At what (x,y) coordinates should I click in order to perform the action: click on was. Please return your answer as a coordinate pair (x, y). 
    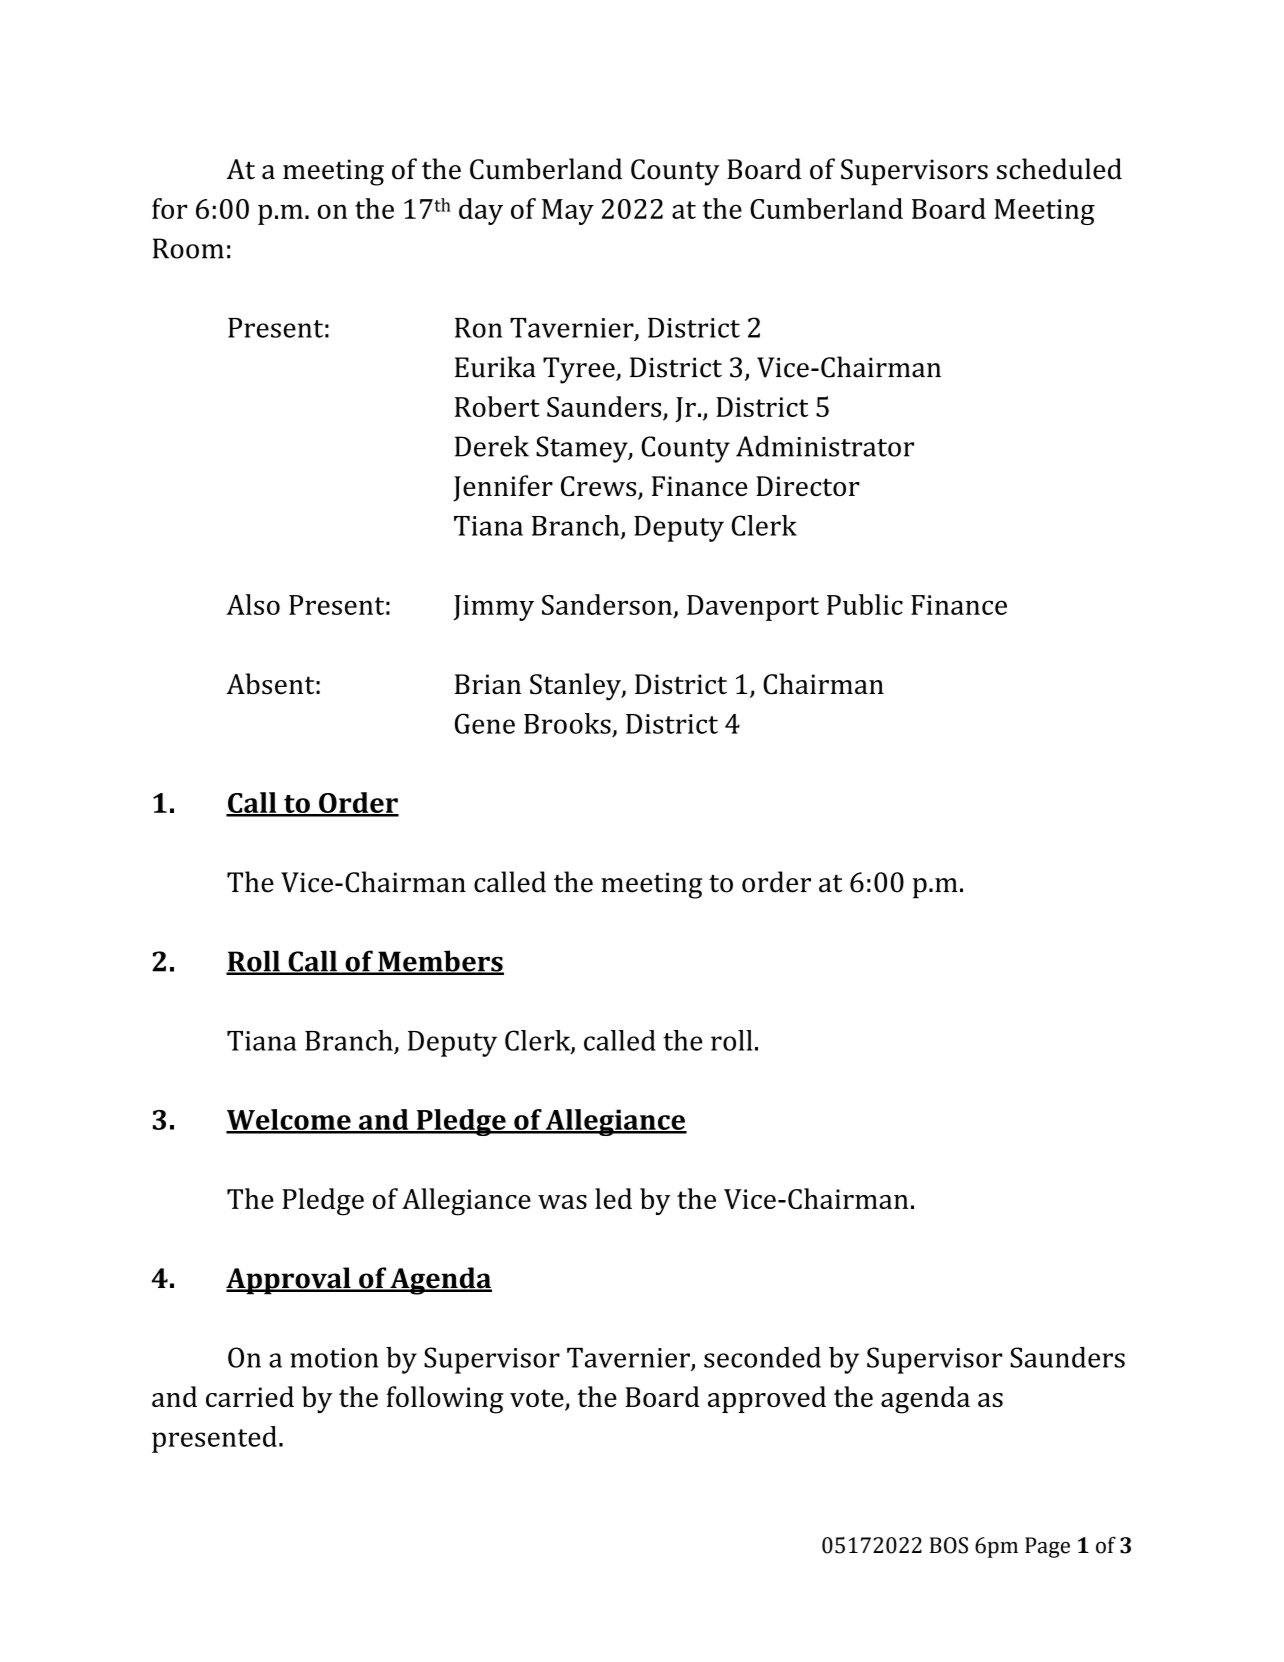
    Looking at the image, I should click on (562, 1202).
